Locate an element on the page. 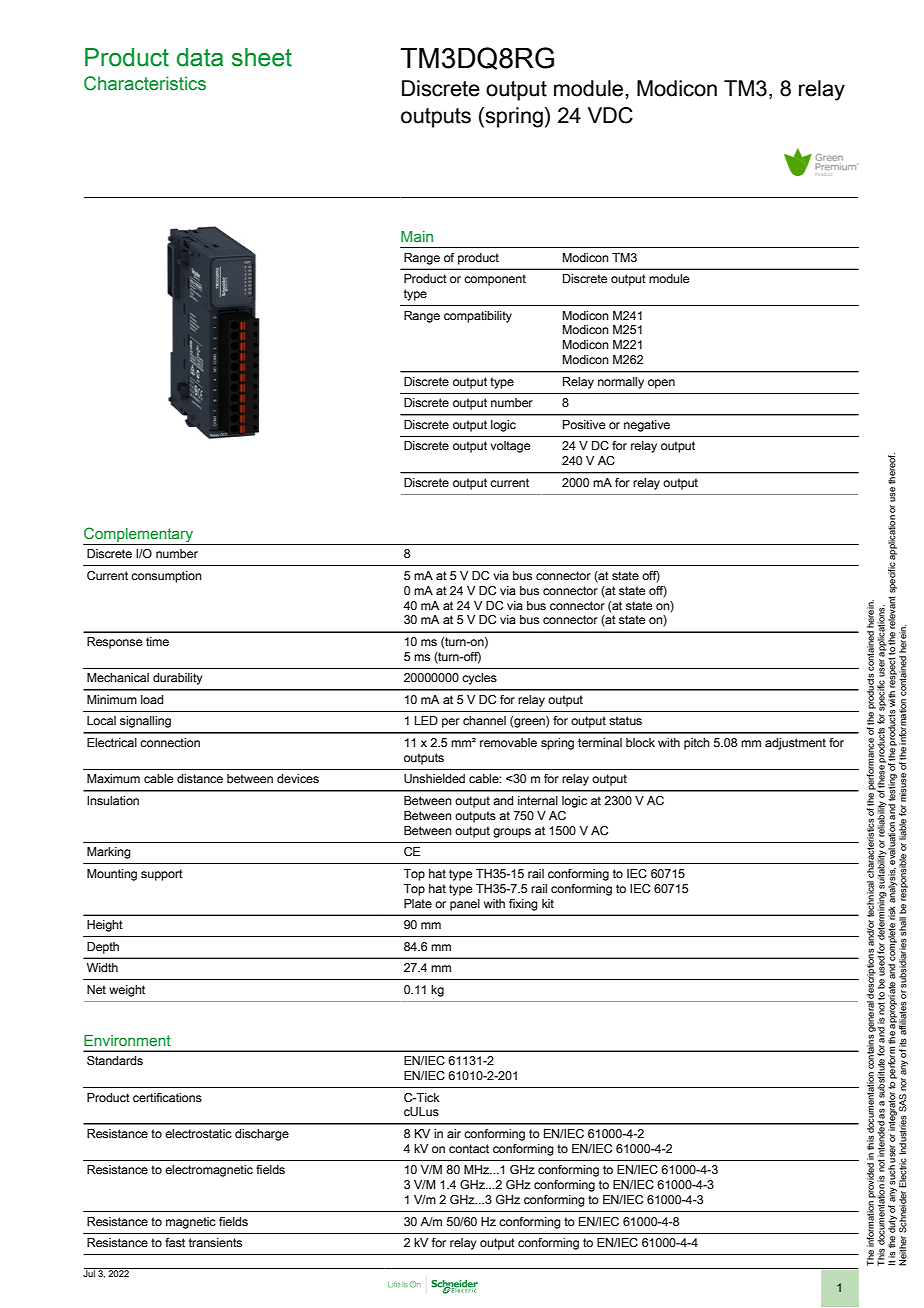 This page has height=1308, width=924. distance is located at coordinates (200, 778).
